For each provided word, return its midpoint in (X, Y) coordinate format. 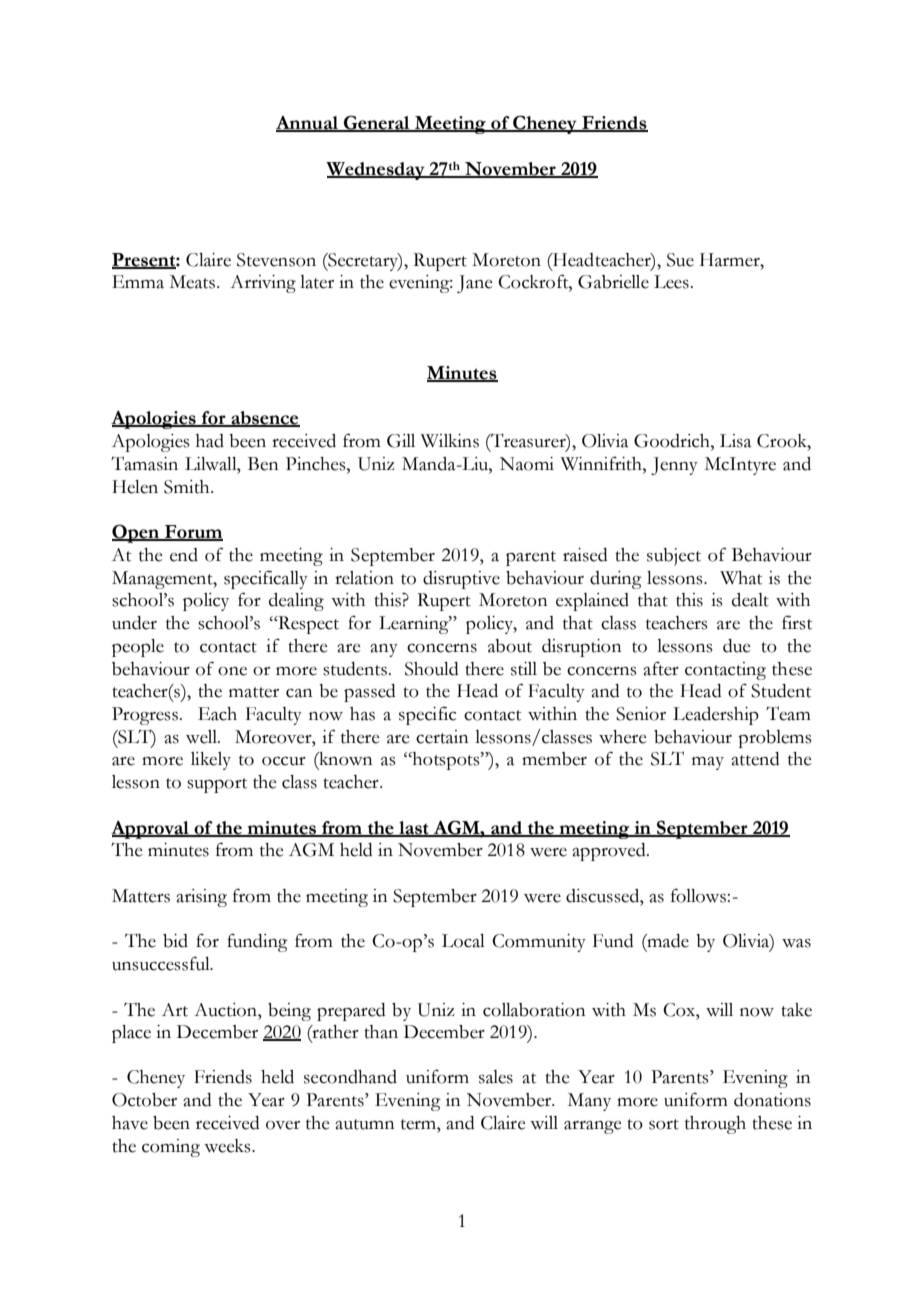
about (510, 646)
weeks (228, 1146)
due (736, 646)
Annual (308, 124)
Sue (680, 260)
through (715, 1125)
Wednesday (376, 171)
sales (496, 1077)
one (232, 671)
